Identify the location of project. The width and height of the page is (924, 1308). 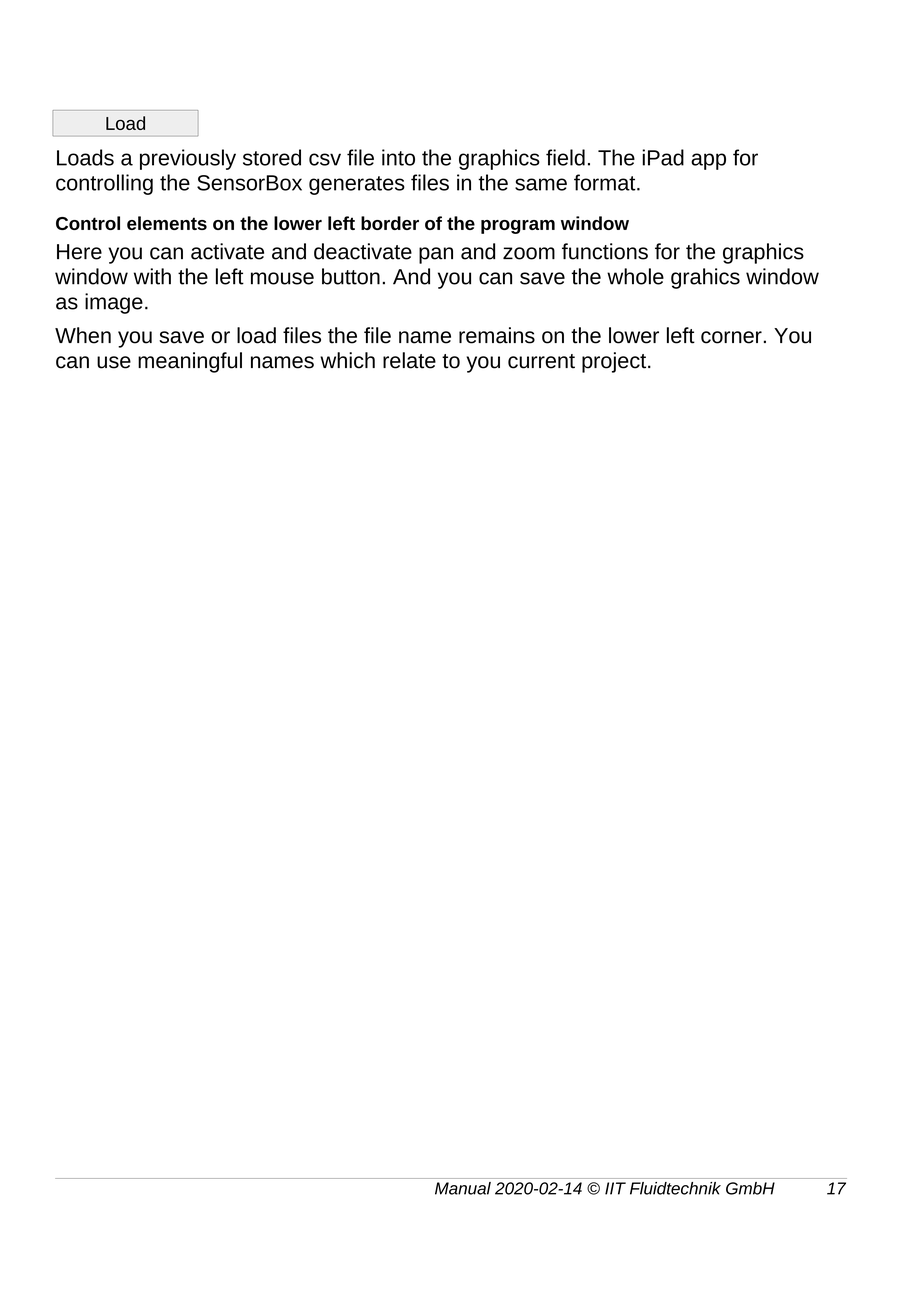
(615, 362).
